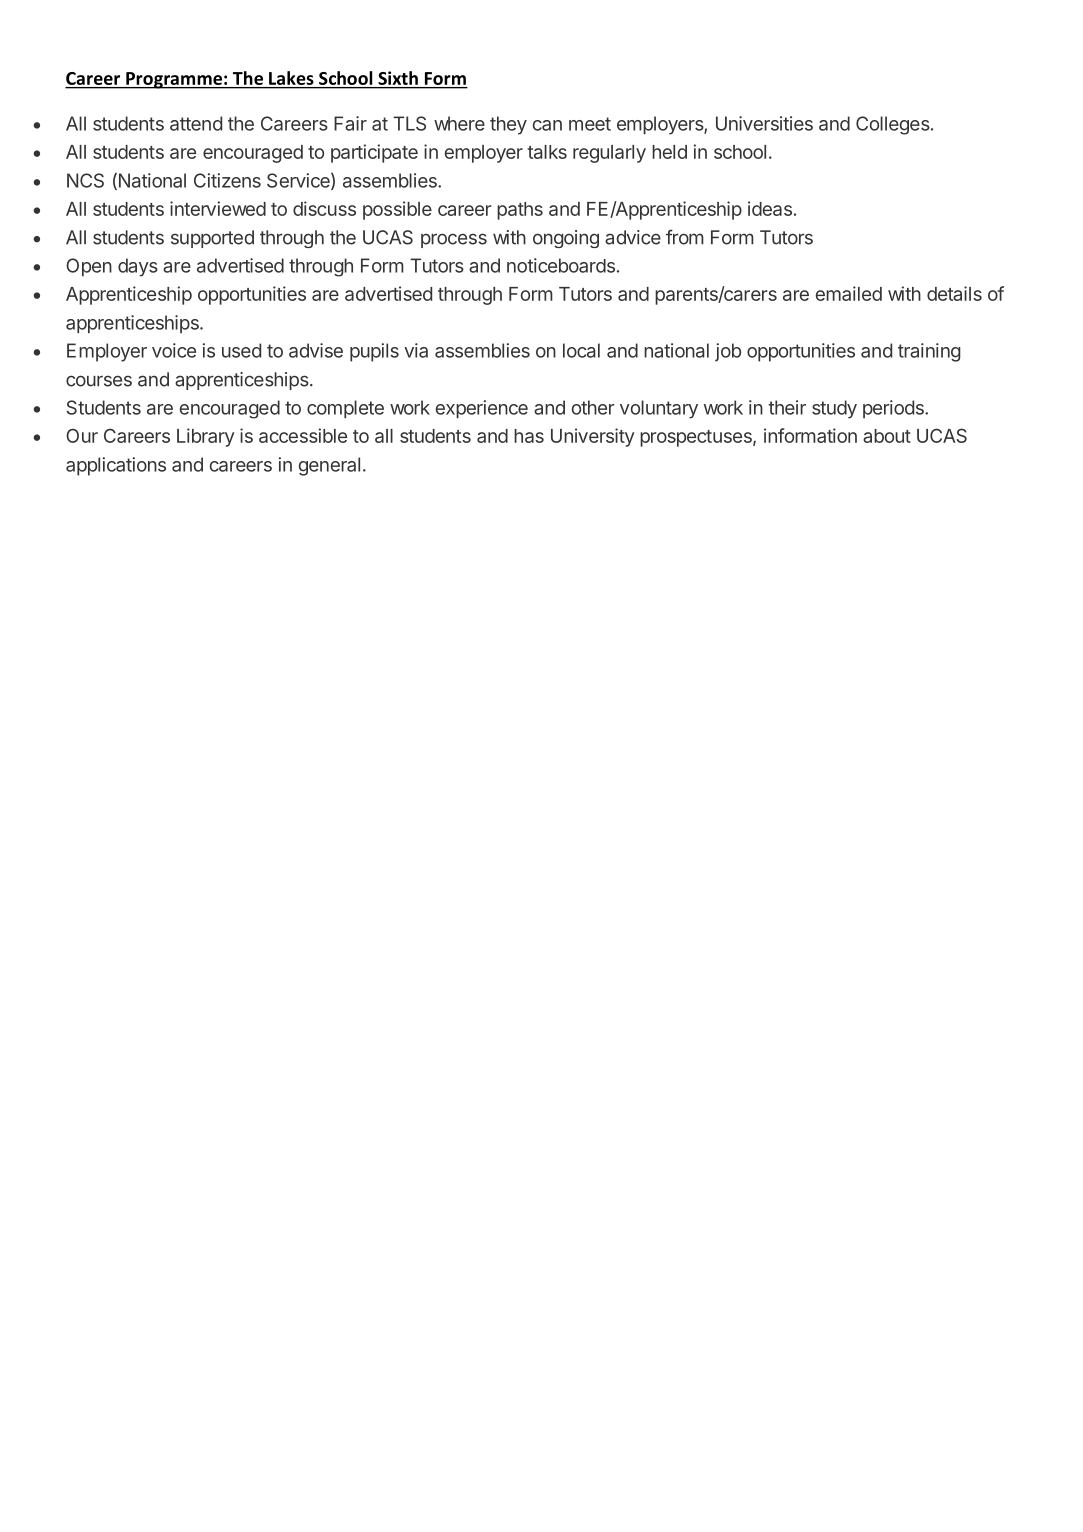 This page has width=1083, height=1532. Describe the element at coordinates (206, 437) in the page. I see `Library` at that location.
